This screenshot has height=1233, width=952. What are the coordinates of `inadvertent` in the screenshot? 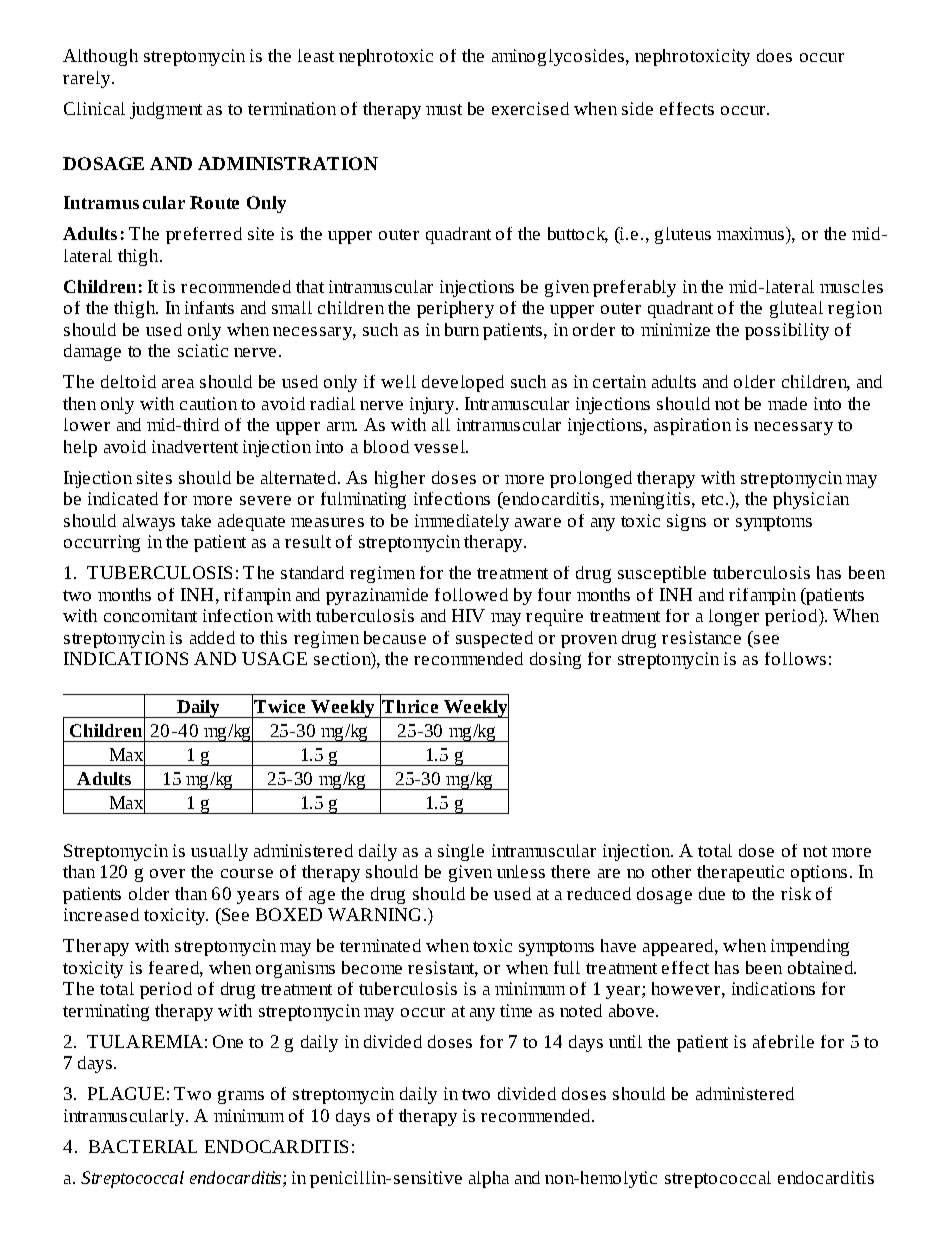 It's located at (195, 446).
